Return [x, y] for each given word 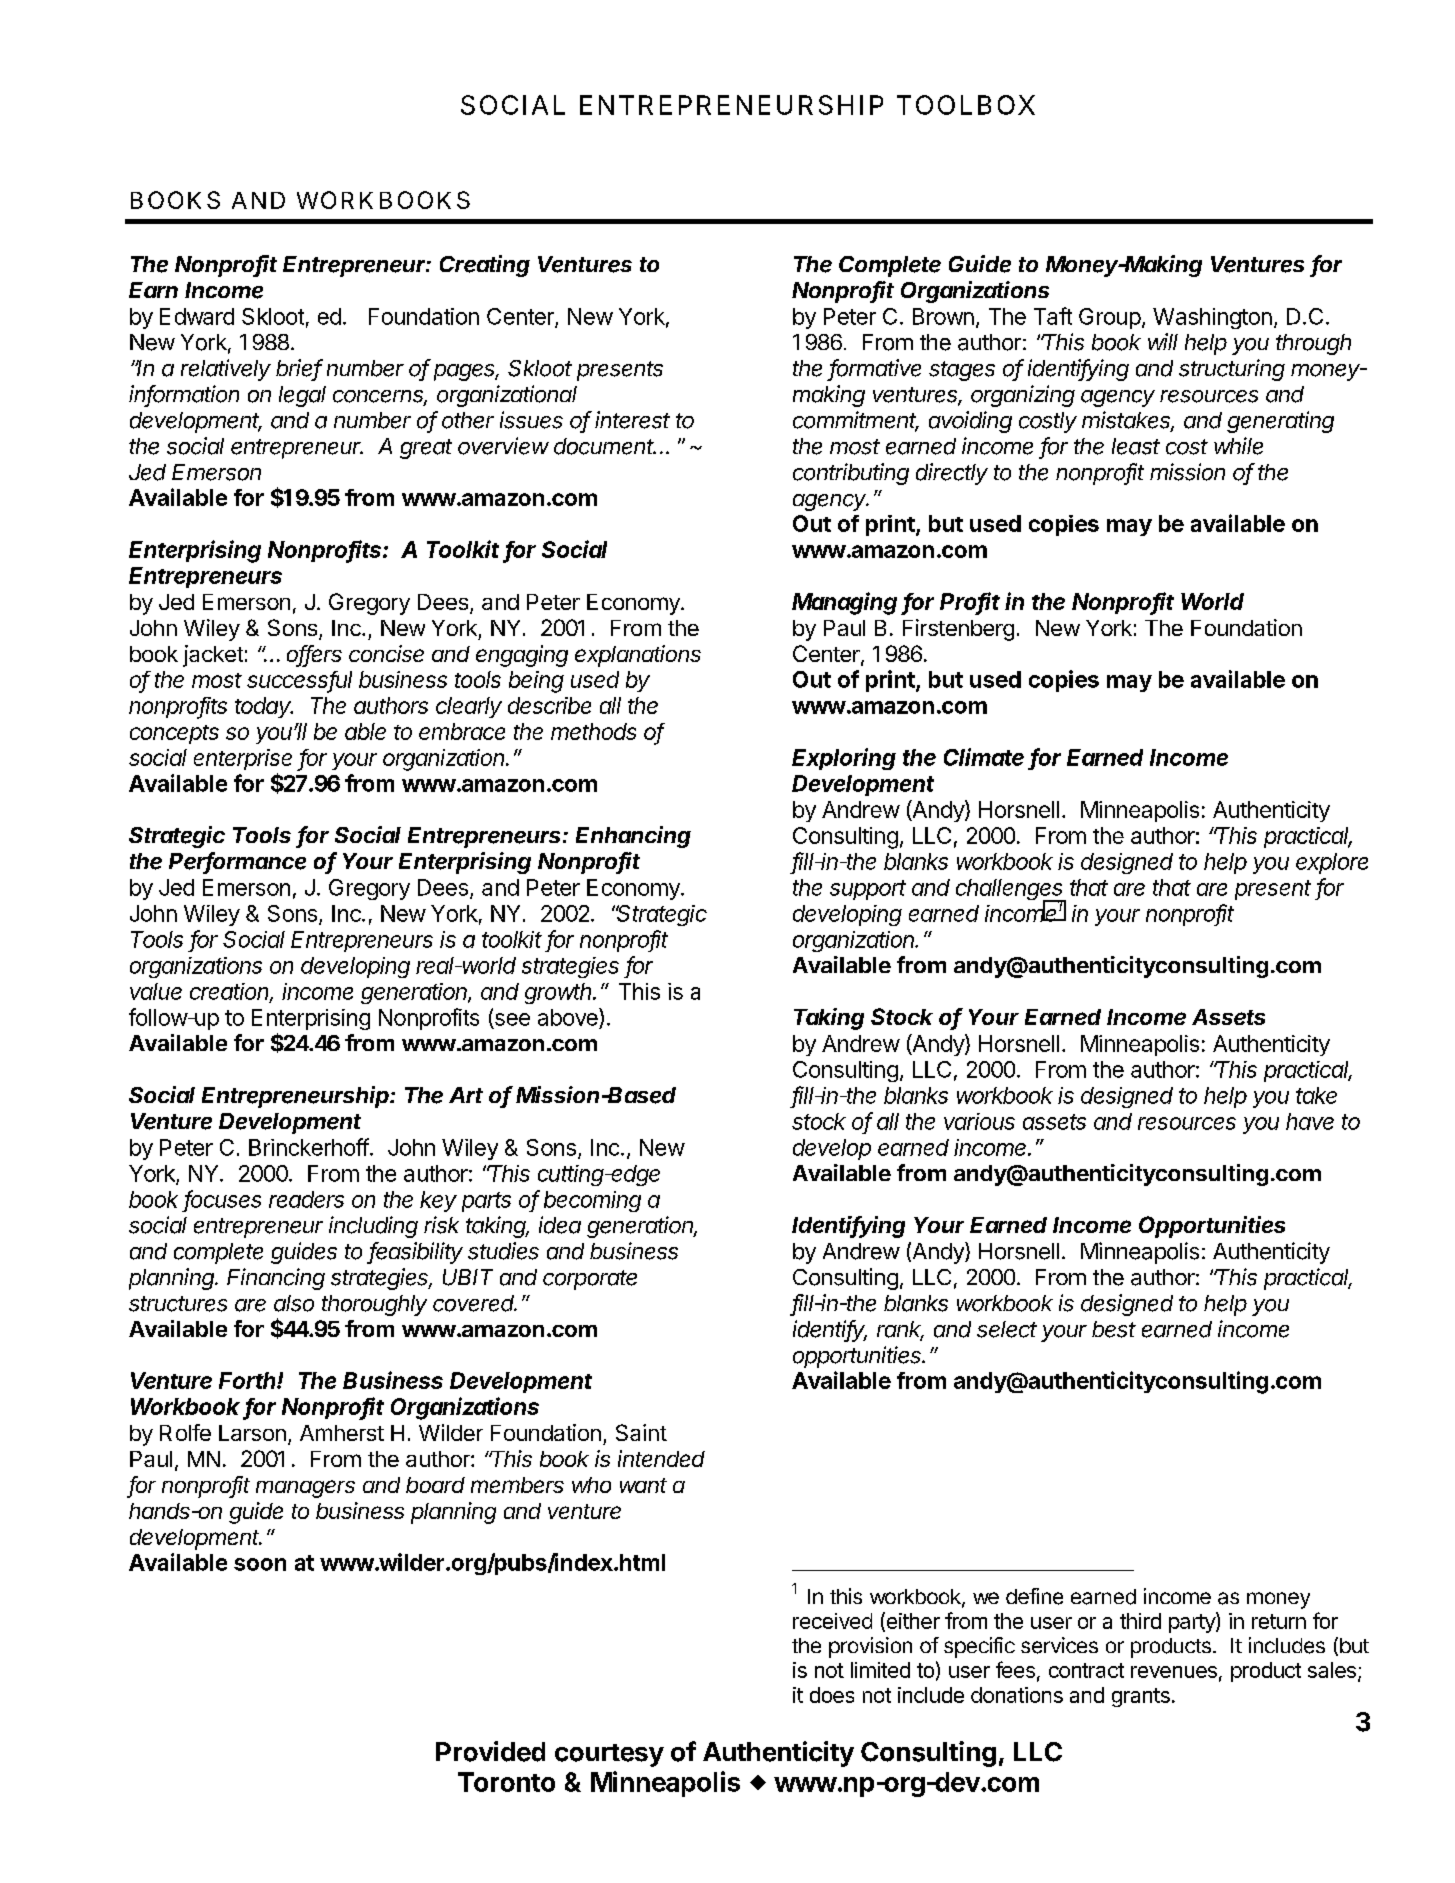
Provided [490, 1751]
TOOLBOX [966, 105]
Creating [485, 266]
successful [299, 681]
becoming [592, 1201]
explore [1332, 863]
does [832, 1695]
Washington [1212, 318]
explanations [638, 656]
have [1310, 1121]
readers [306, 1199]
